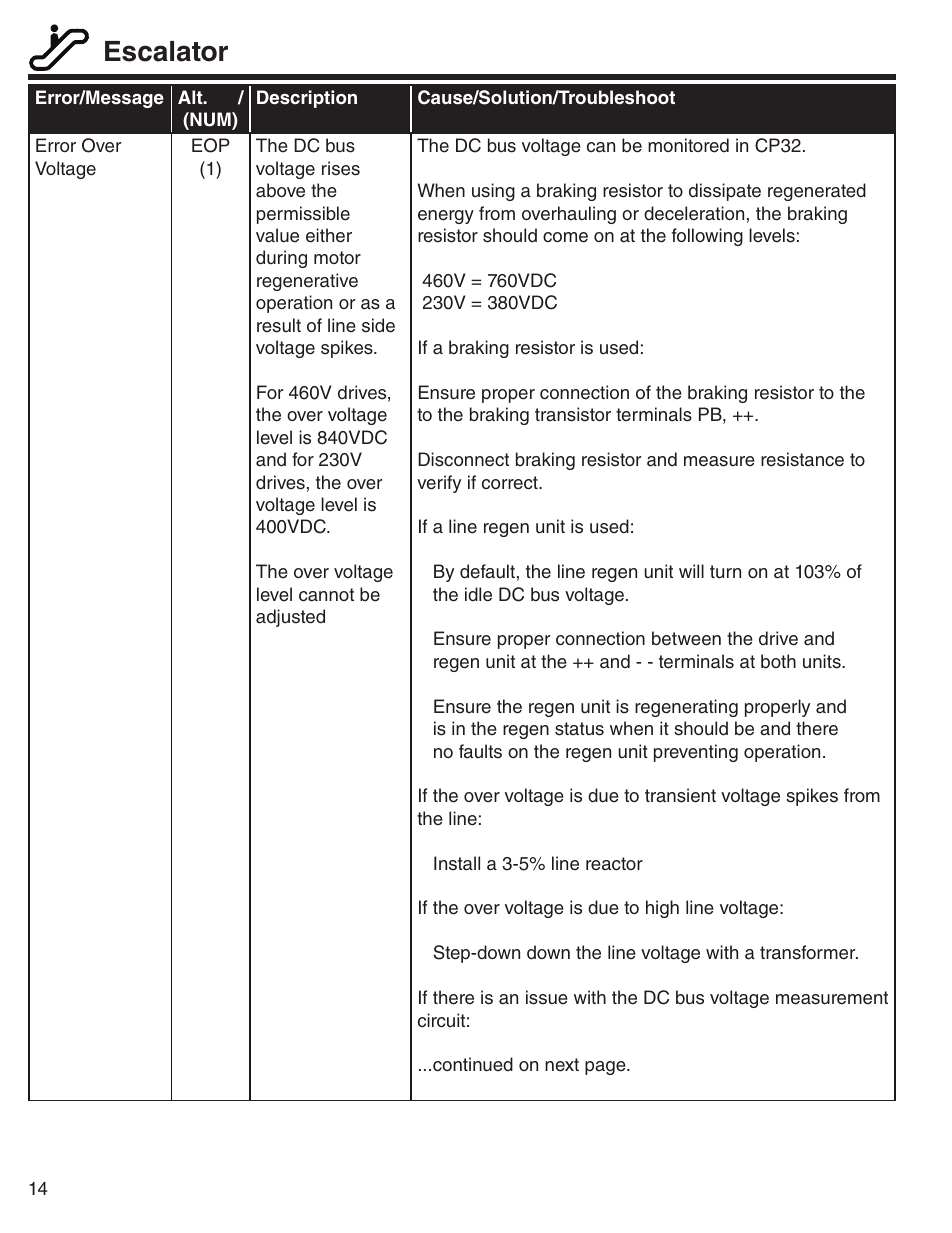  Describe the element at coordinates (480, 751) in the page. I see `faults` at that location.
